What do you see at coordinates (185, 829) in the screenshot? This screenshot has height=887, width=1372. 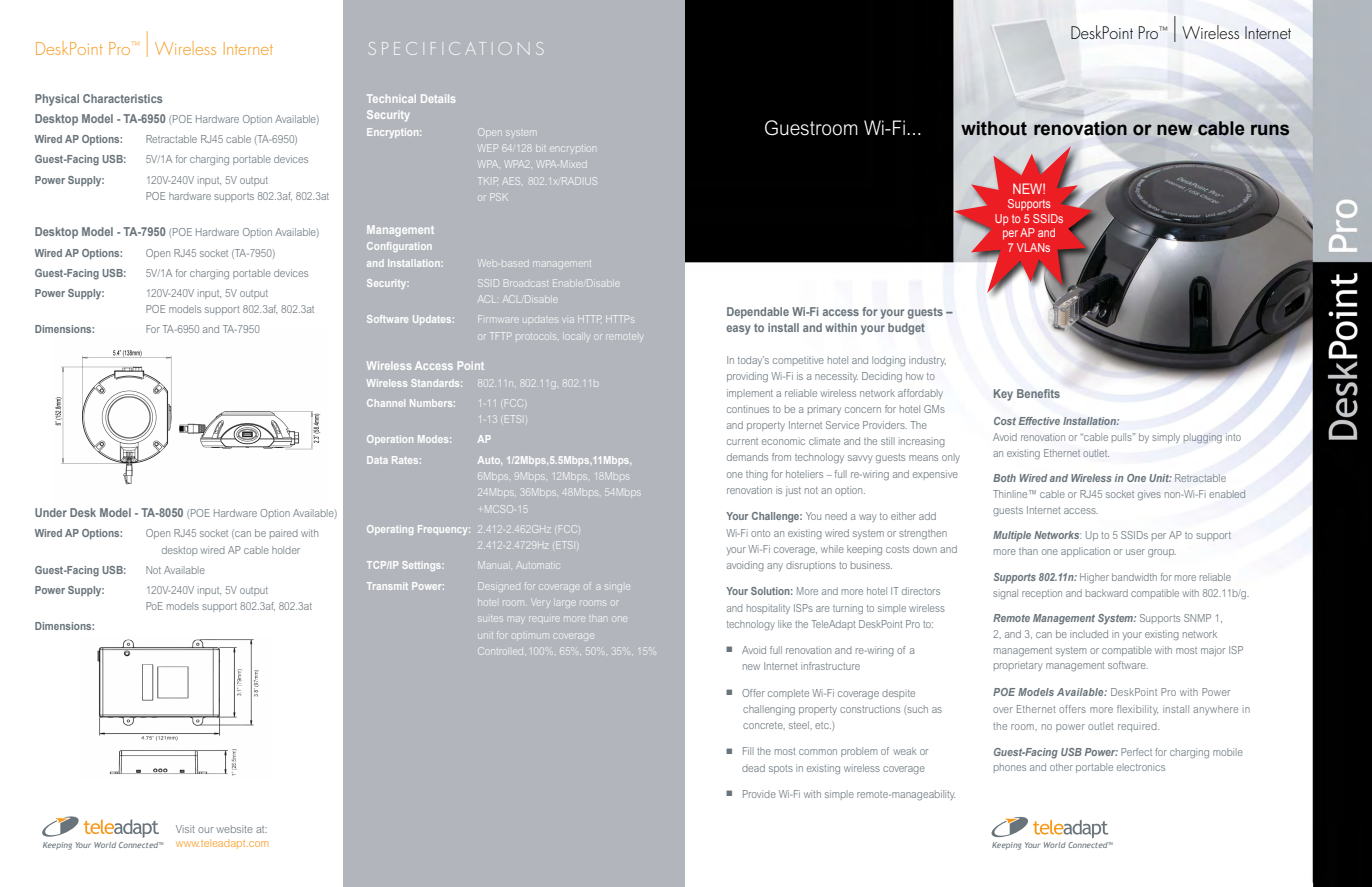 I see `Visit` at bounding box center [185, 829].
